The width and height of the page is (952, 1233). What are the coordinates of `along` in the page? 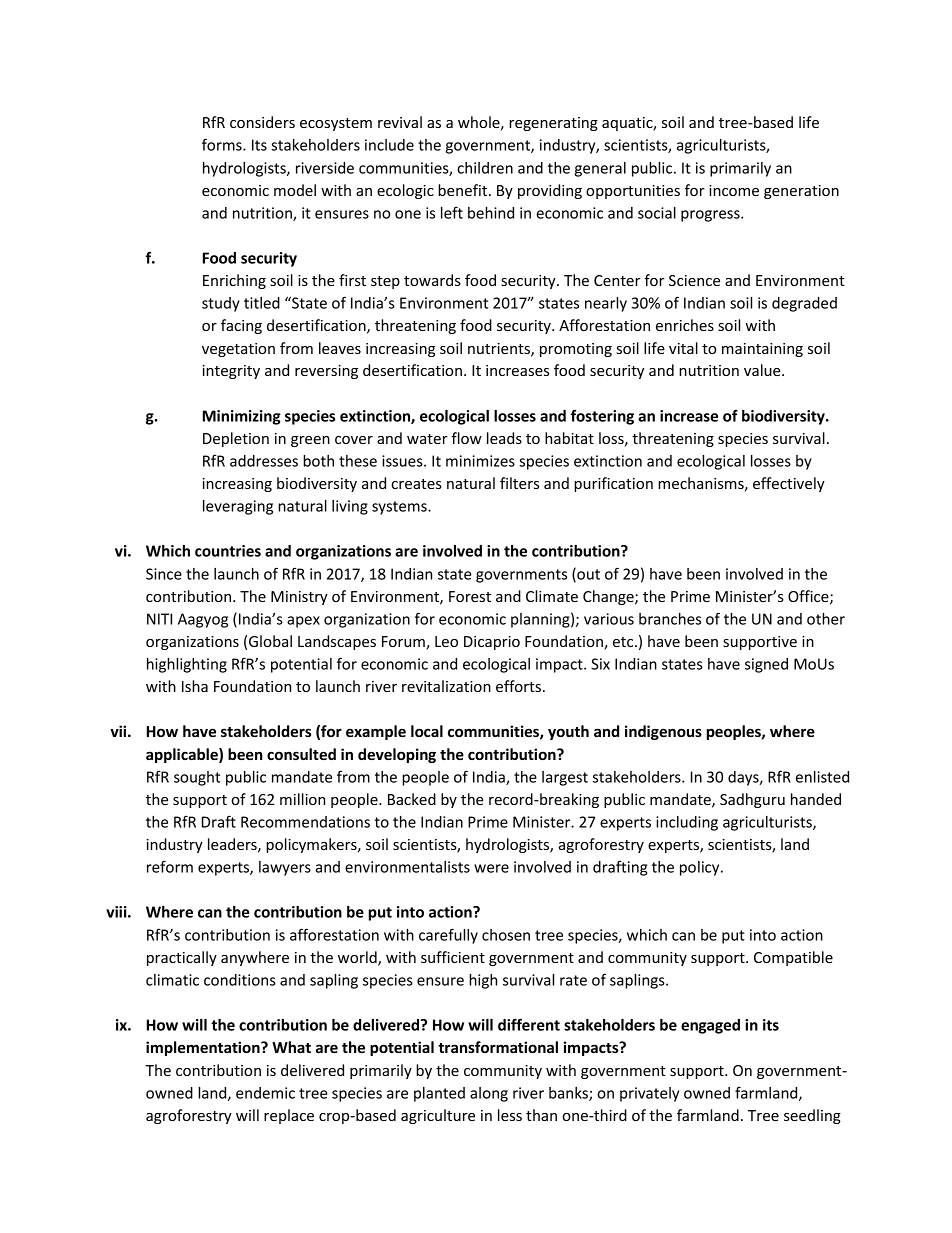 It's located at (489, 1094).
